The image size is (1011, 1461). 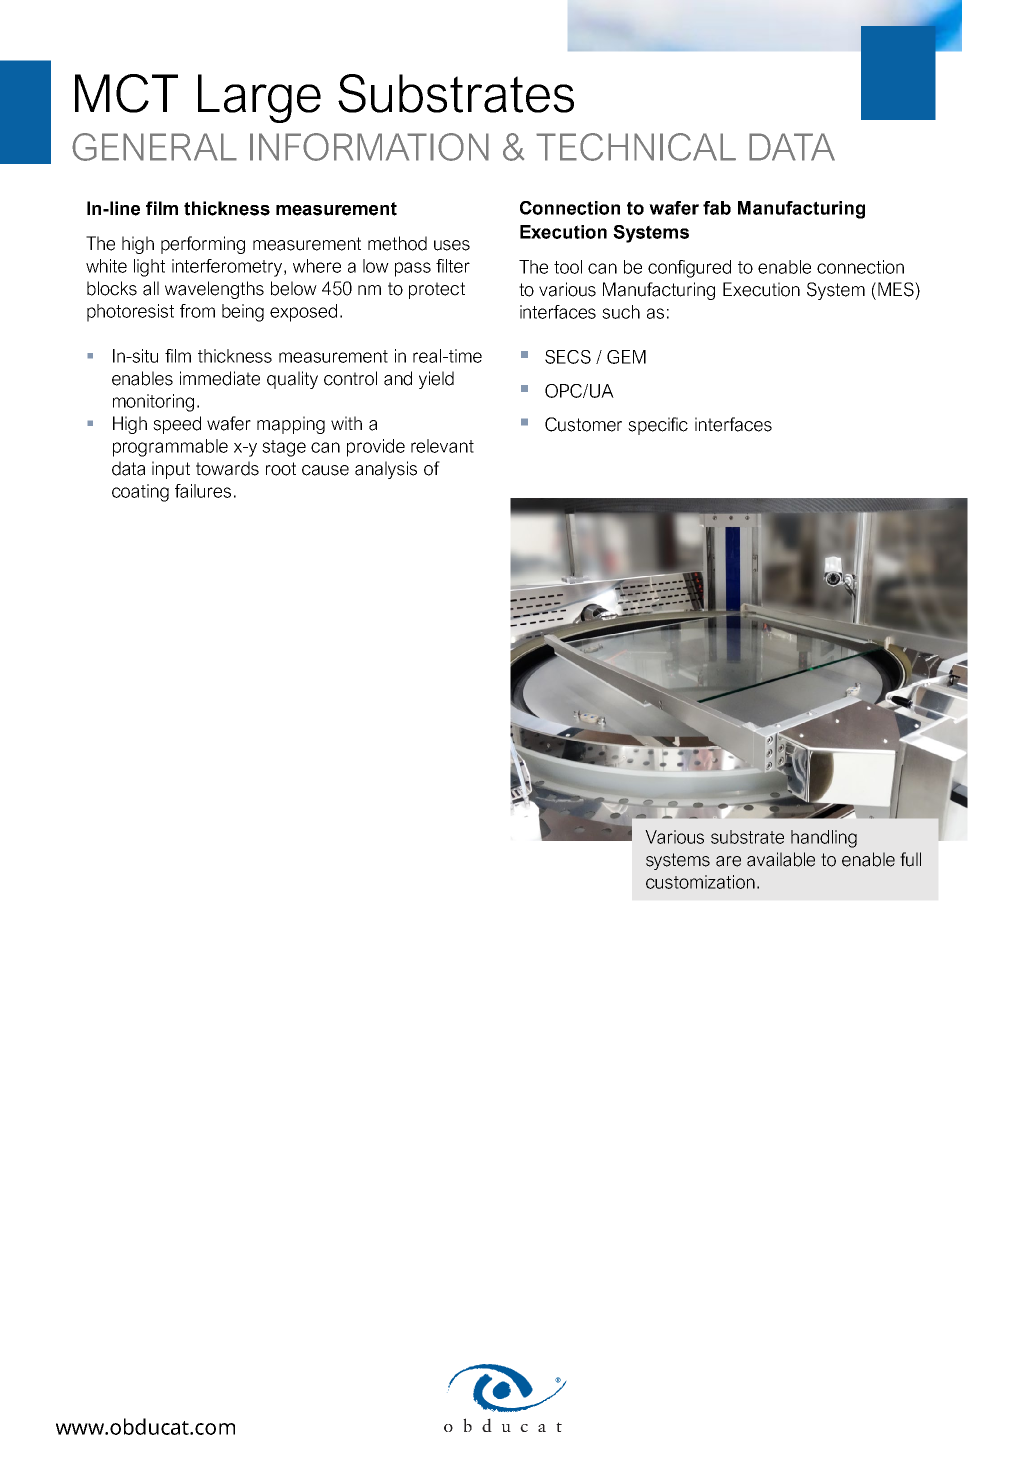 What do you see at coordinates (259, 98) in the page?
I see `Large` at bounding box center [259, 98].
